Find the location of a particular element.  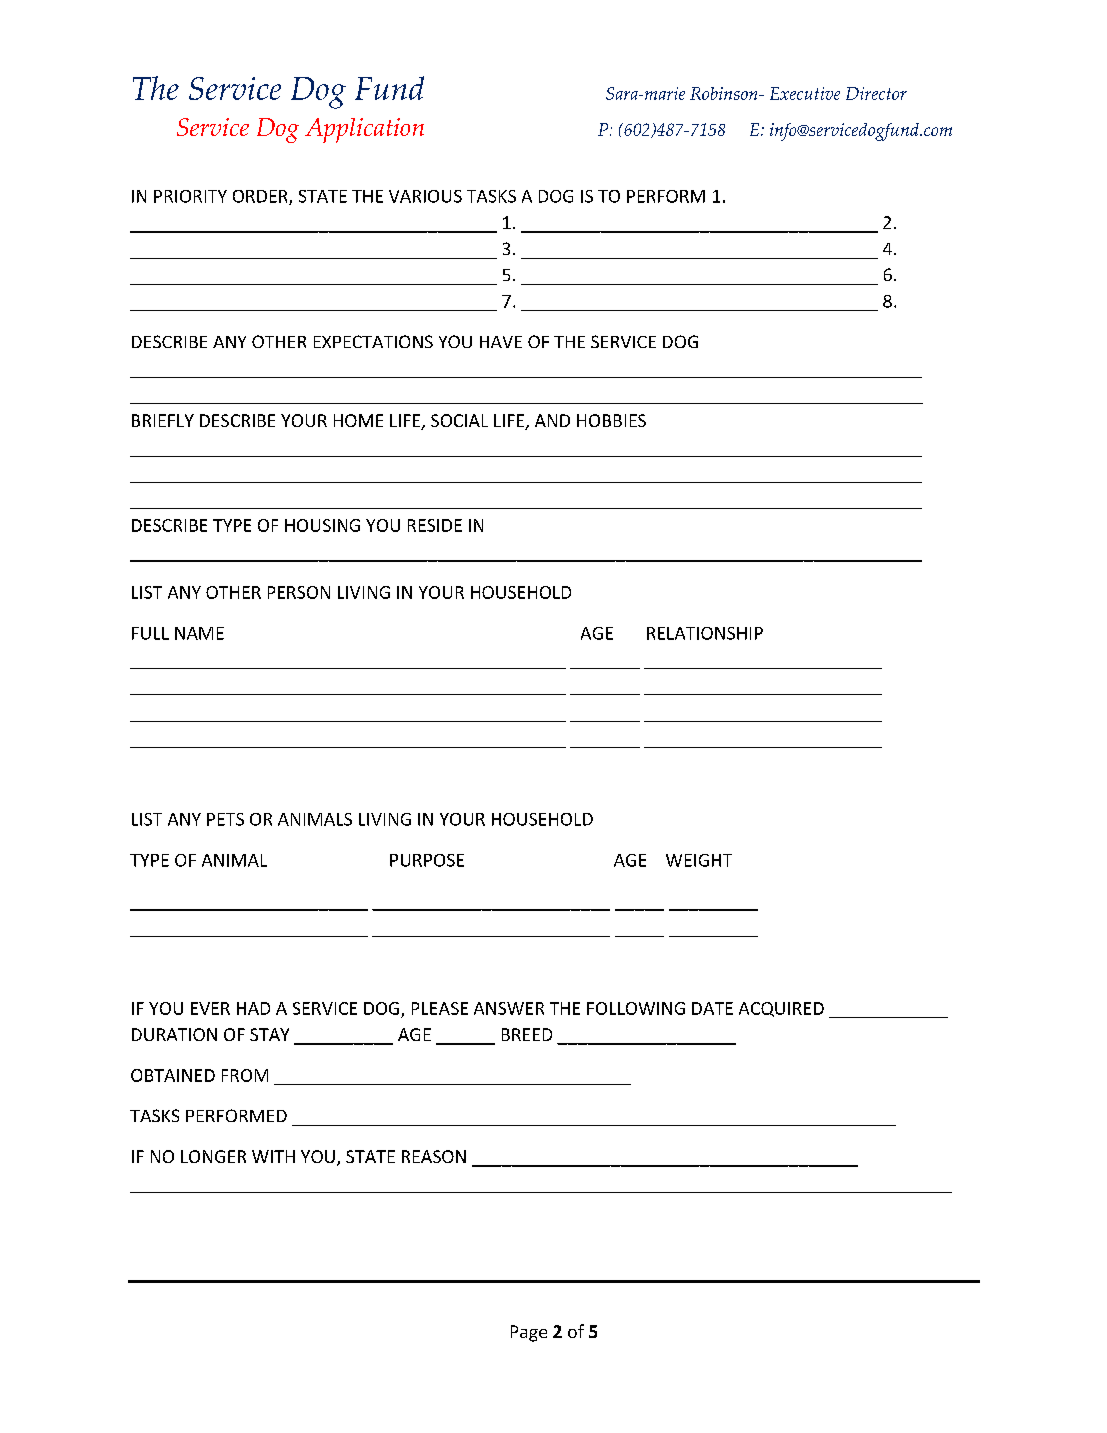

ACQUIRED is located at coordinates (781, 1009).
